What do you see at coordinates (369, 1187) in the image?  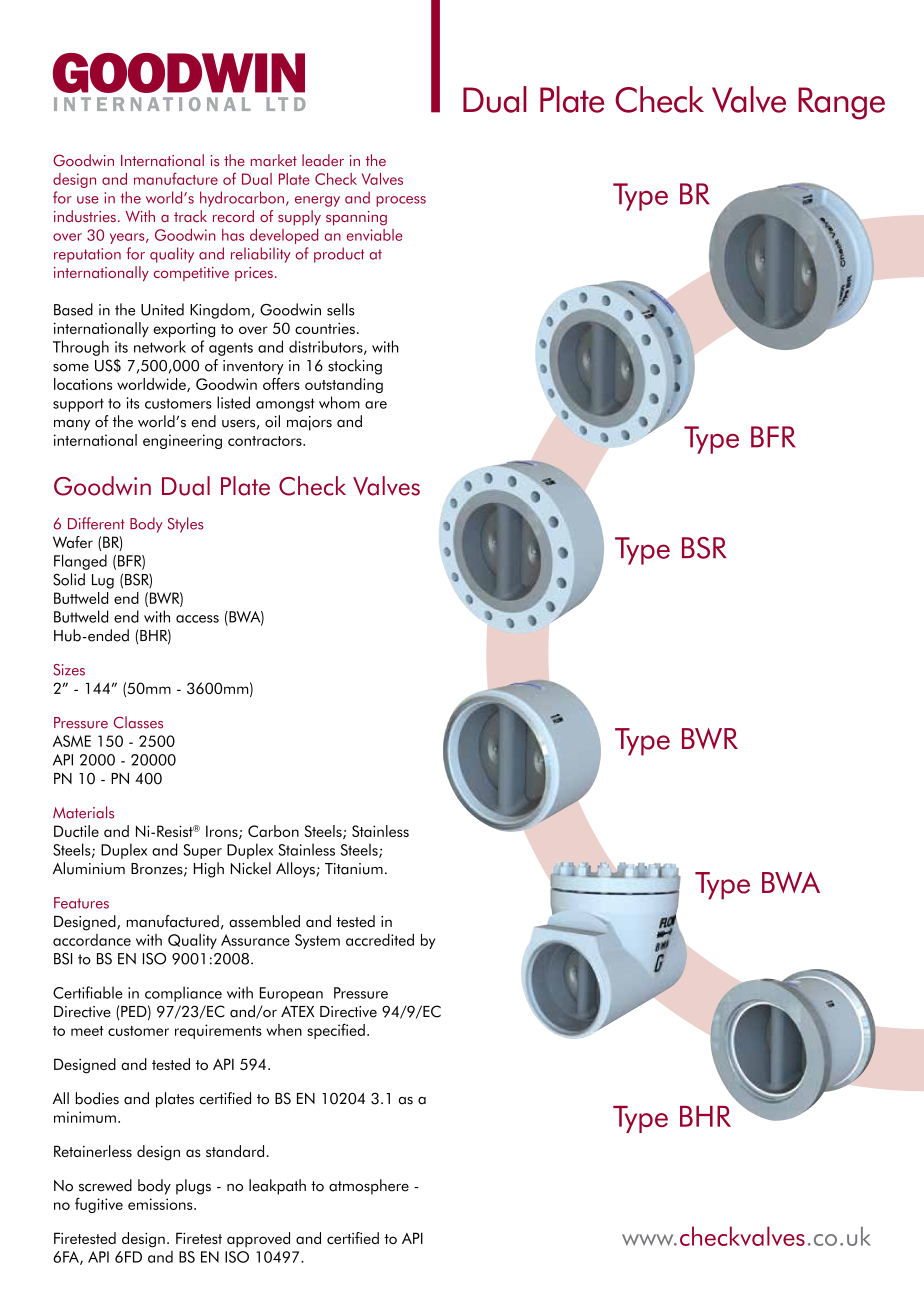 I see `atmosphere` at bounding box center [369, 1187].
